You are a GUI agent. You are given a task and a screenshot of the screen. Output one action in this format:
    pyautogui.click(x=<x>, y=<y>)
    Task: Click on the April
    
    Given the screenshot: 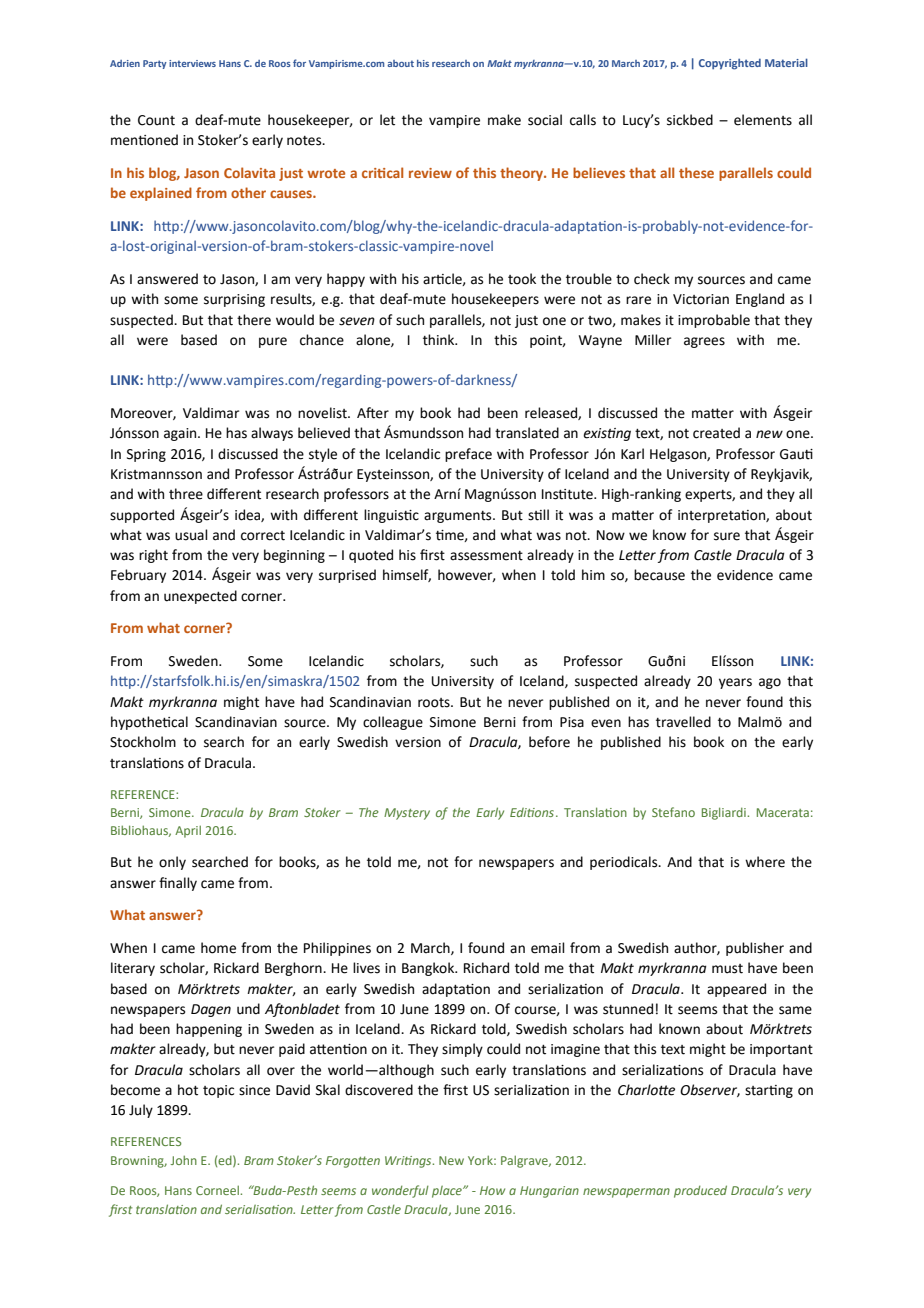 What is the action you would take?
    pyautogui.click(x=188, y=831)
